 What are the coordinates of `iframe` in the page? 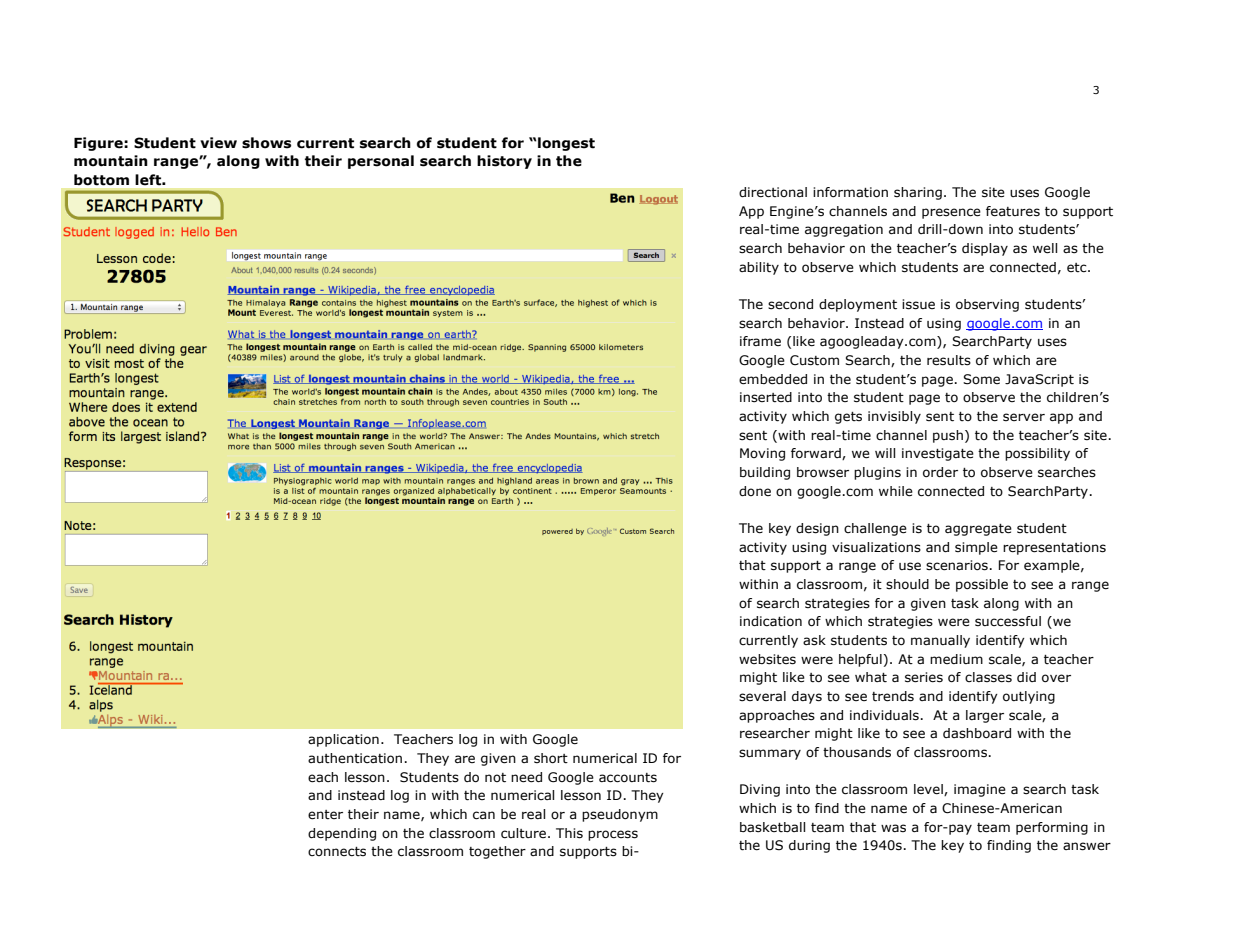 It's located at (760, 341).
